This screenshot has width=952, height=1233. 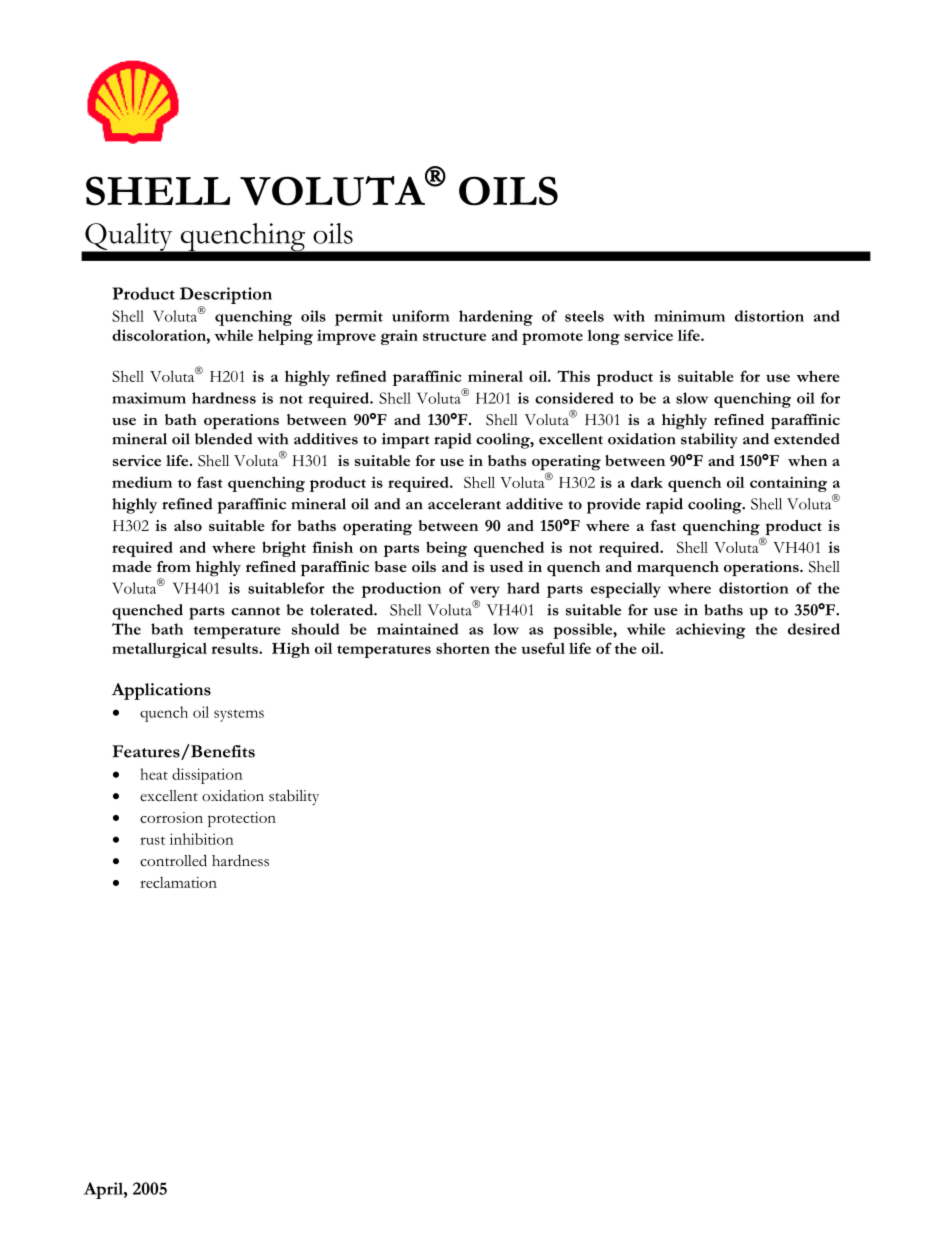 I want to click on Description, so click(x=226, y=297).
